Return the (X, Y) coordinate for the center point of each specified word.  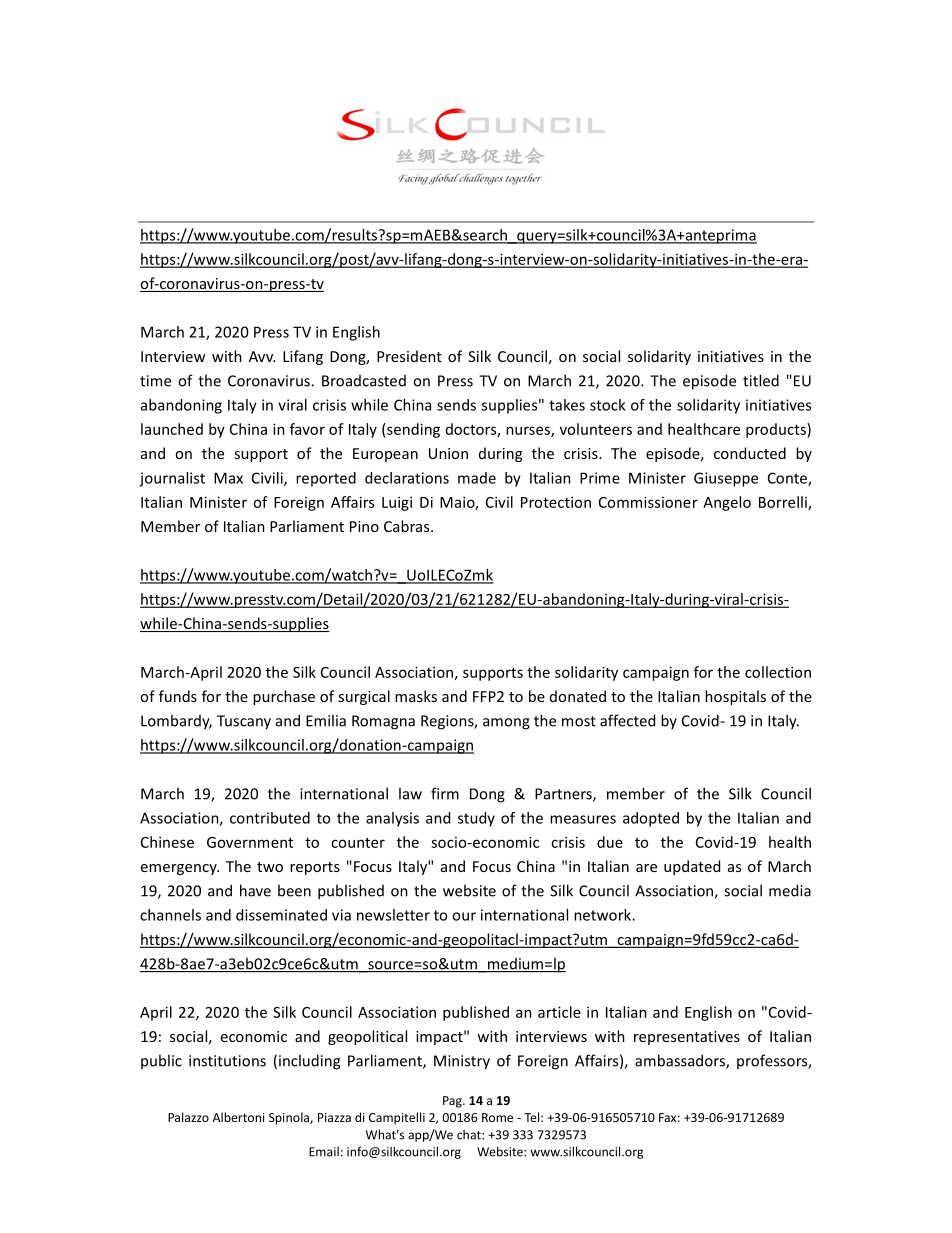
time (155, 381)
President (409, 356)
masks (416, 696)
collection (778, 672)
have (255, 890)
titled (761, 380)
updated (692, 867)
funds (178, 696)
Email (324, 1152)
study (476, 819)
